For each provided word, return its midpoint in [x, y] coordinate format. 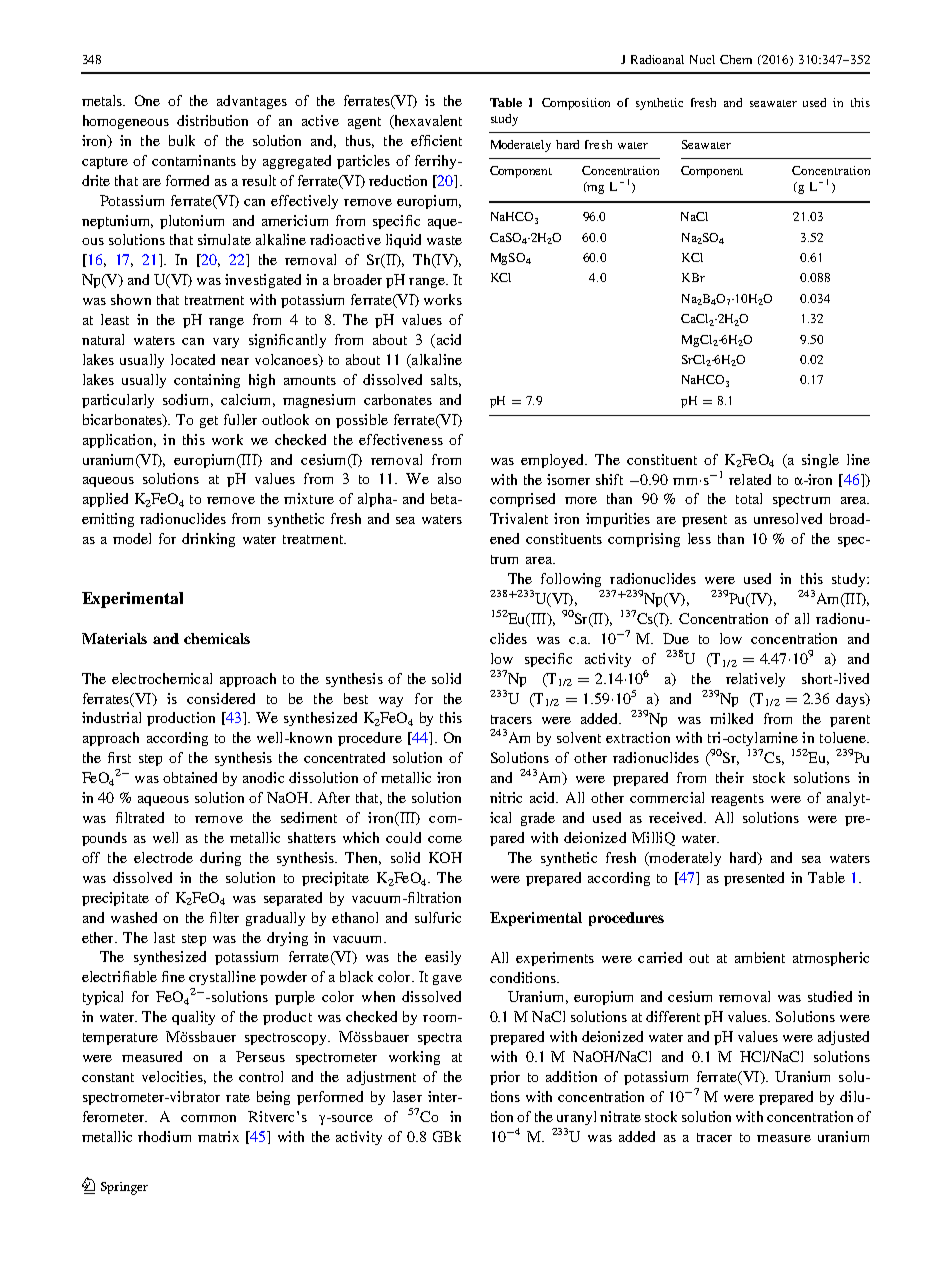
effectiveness [401, 439]
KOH [445, 857]
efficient [436, 140]
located [193, 359]
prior [505, 1078]
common [208, 1118]
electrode [163, 857]
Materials [114, 638]
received [677, 817]
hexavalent [427, 122]
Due [676, 638]
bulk [182, 140]
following [571, 580]
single [820, 461]
